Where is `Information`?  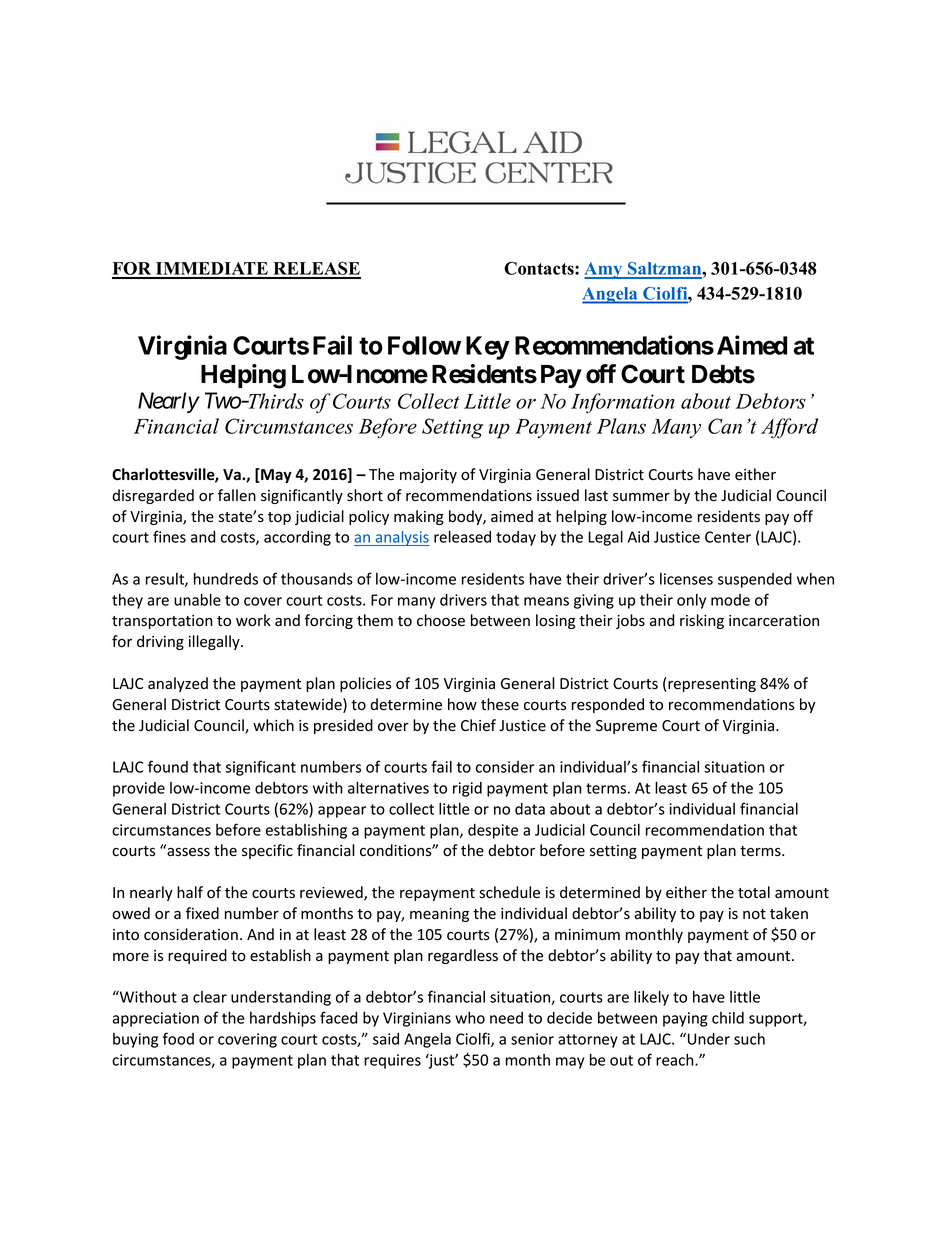 Information is located at coordinates (623, 403).
